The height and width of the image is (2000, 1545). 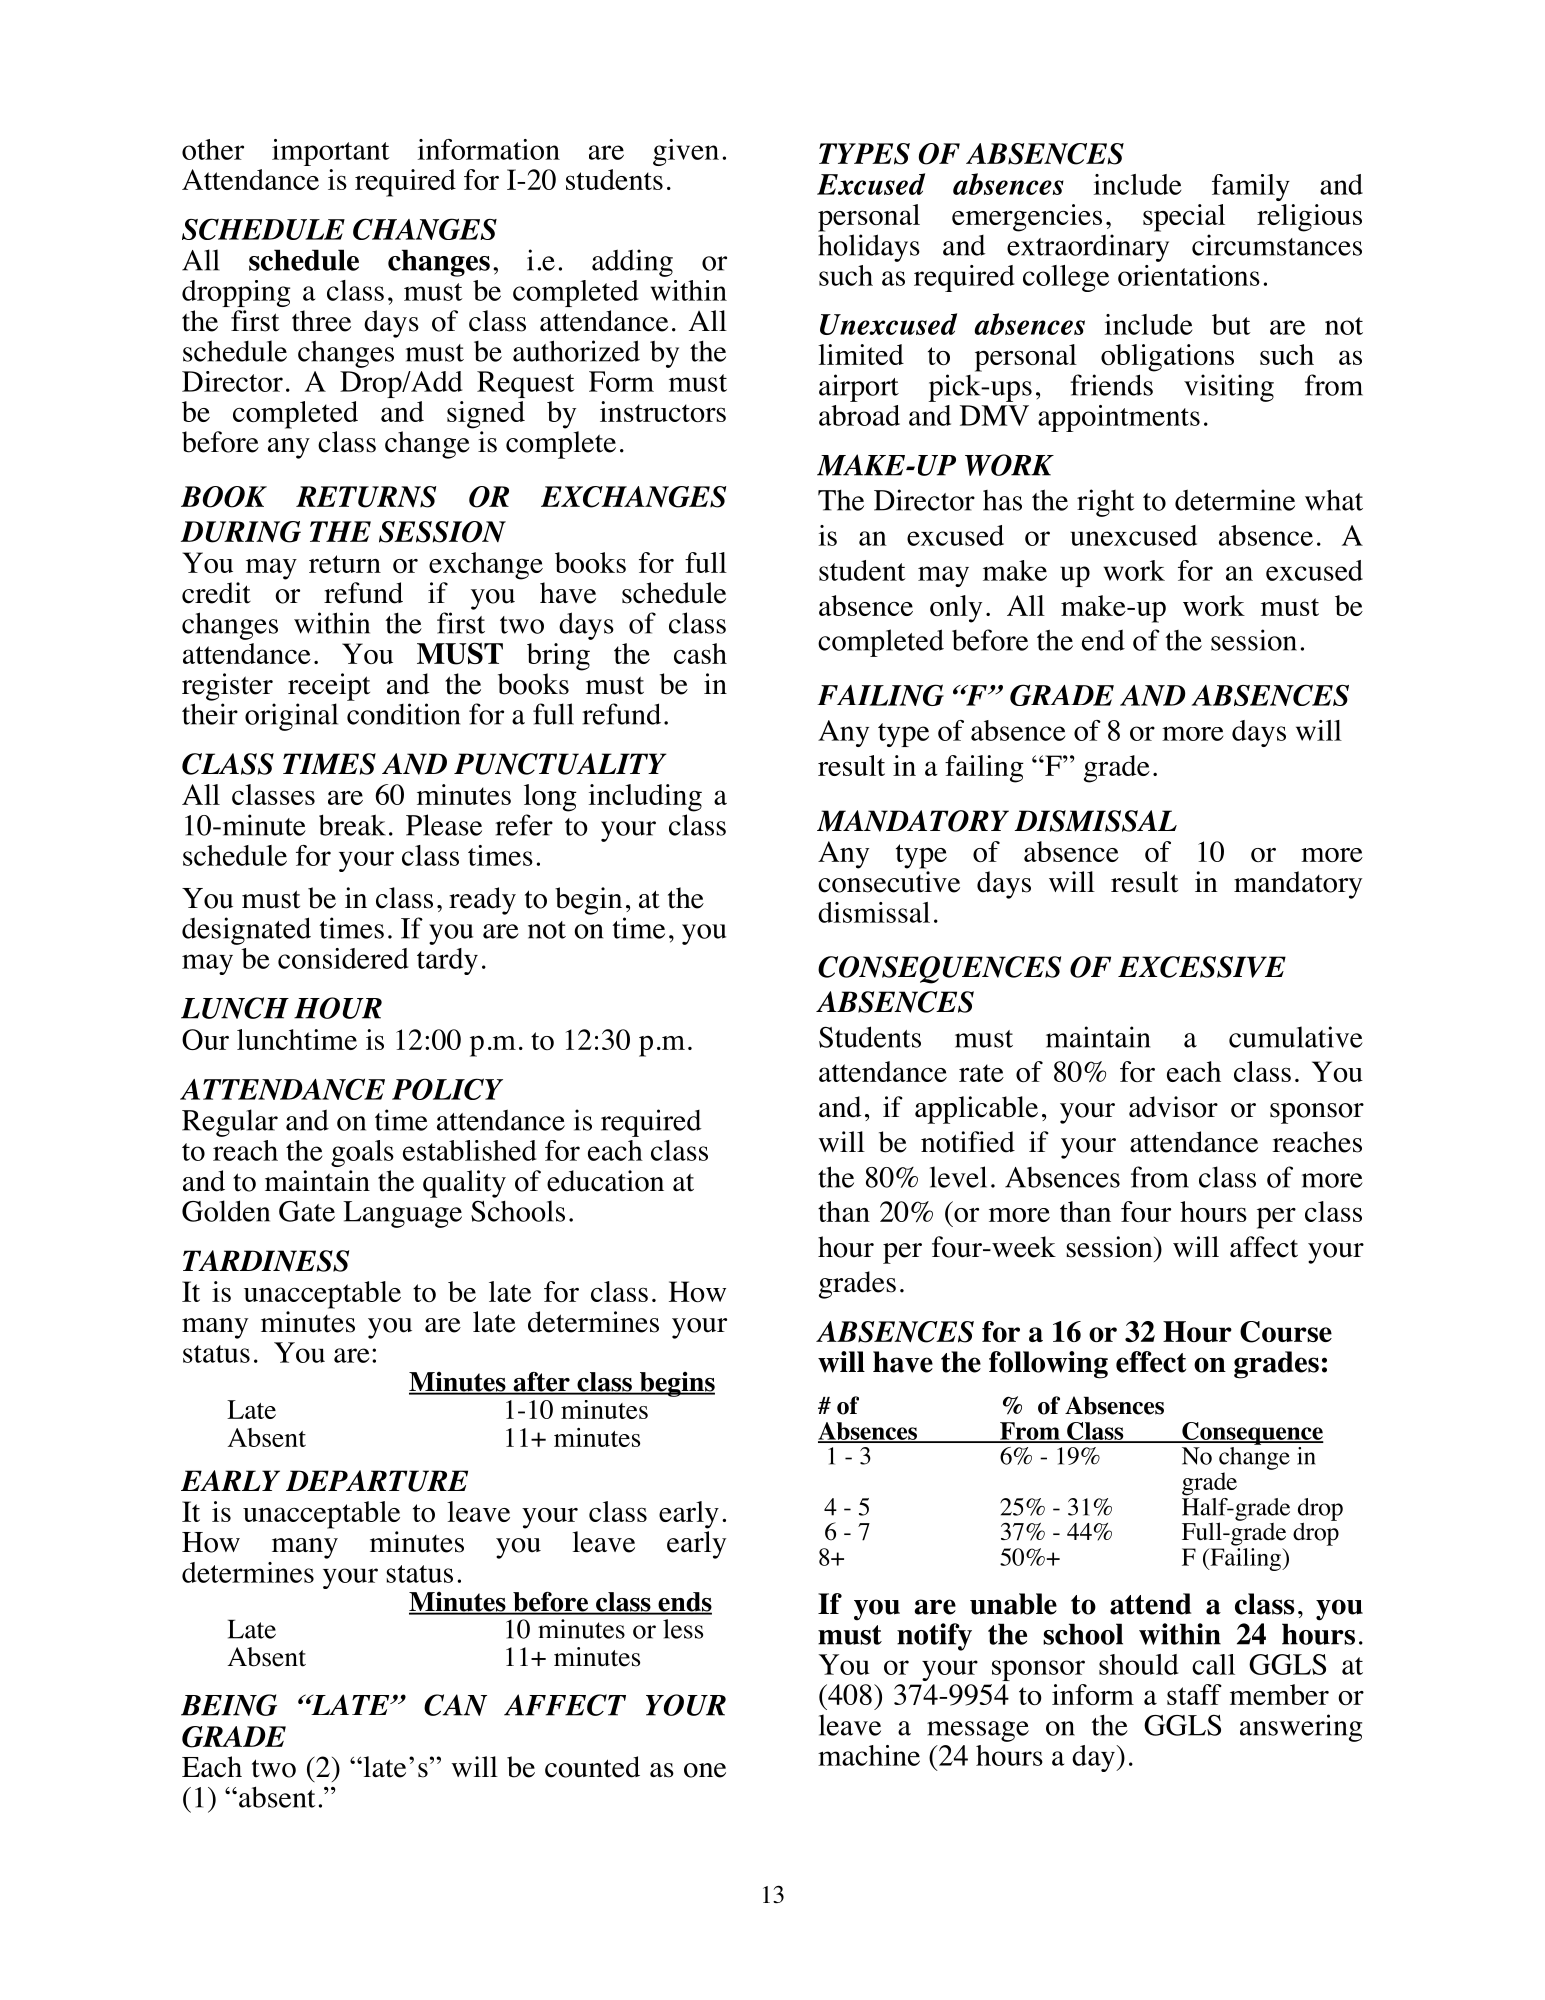 What do you see at coordinates (241, 532) in the image?
I see `DURING` at bounding box center [241, 532].
